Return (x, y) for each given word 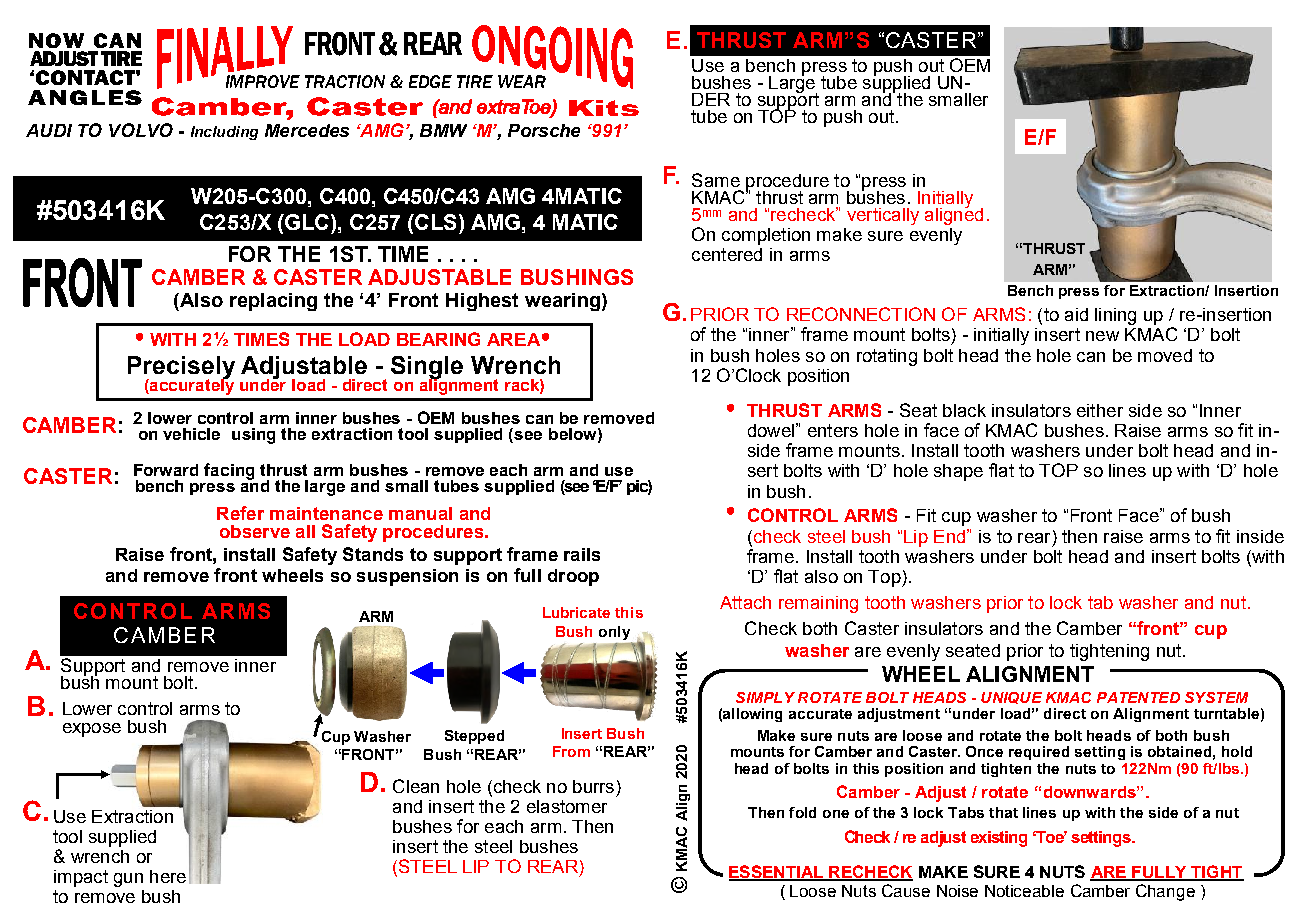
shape (958, 472)
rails (582, 554)
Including (224, 133)
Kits (604, 108)
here (168, 876)
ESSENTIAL (777, 872)
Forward (166, 470)
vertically (883, 216)
